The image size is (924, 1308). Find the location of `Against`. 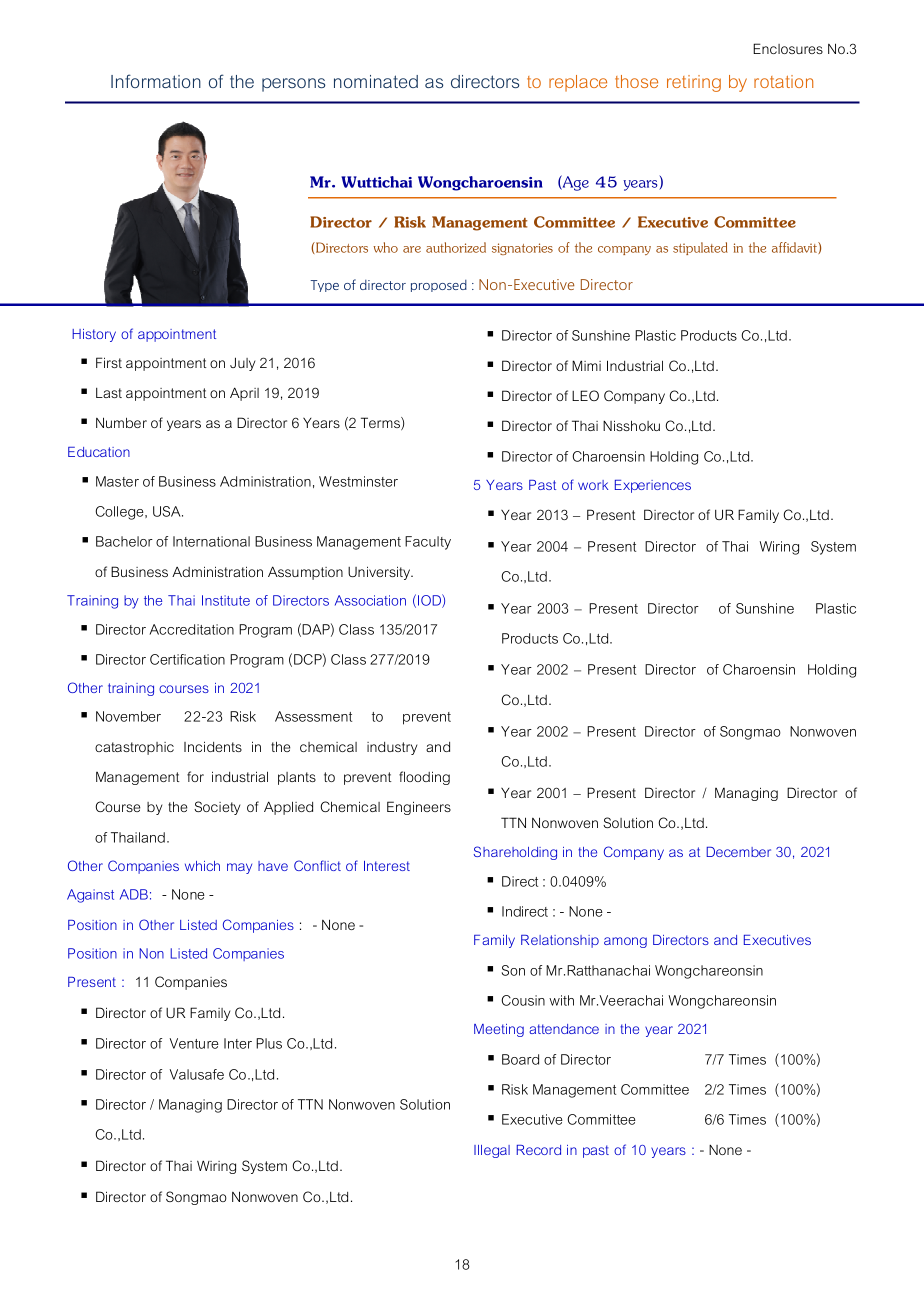

Against is located at coordinates (90, 896).
